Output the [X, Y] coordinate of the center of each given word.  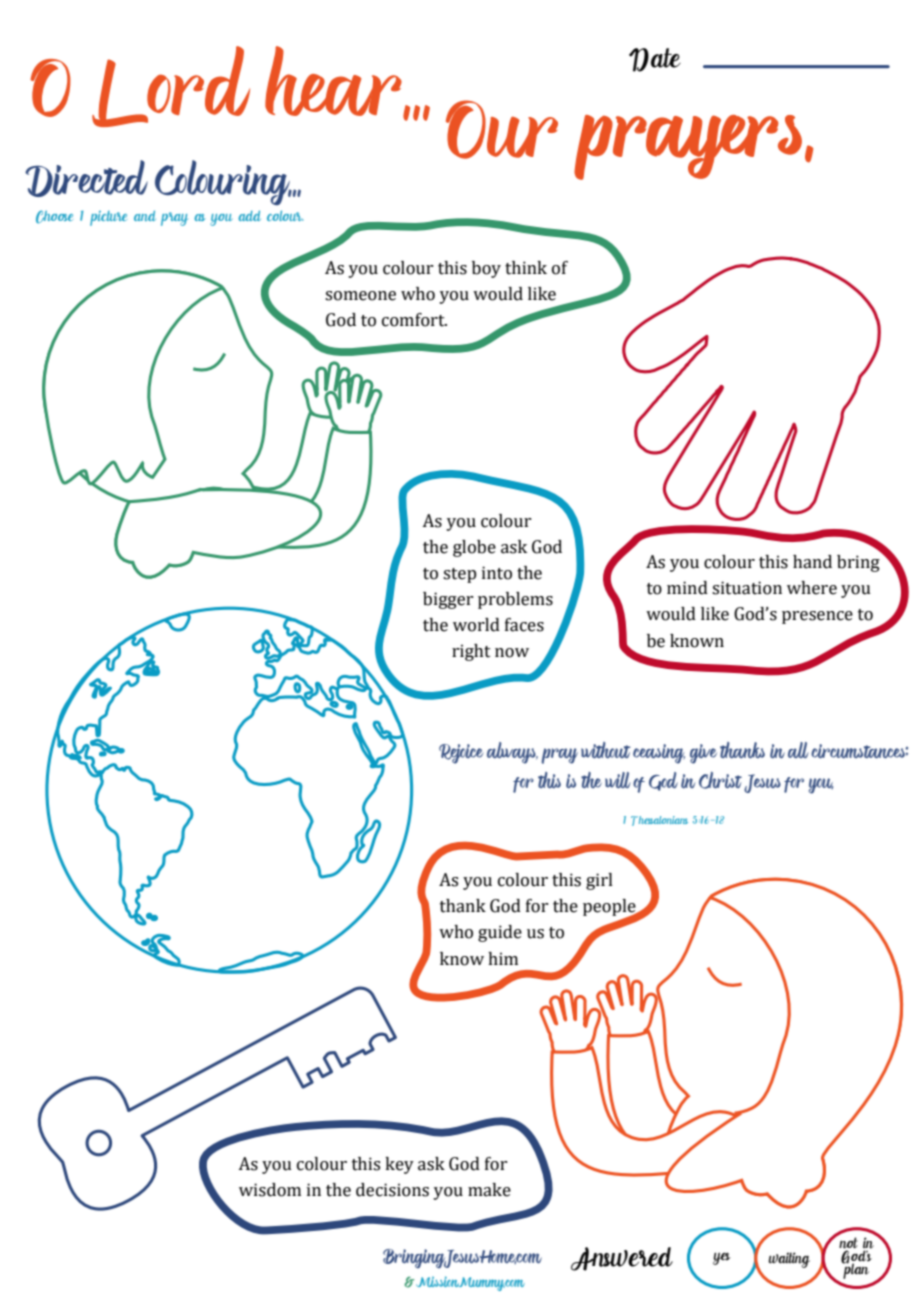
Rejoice [461, 754]
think [526, 268]
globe [474, 548]
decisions [392, 1190]
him [503, 958]
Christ [720, 780]
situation [747, 588]
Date [655, 60]
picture [108, 218]
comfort [414, 320]
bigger [448, 600]
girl [599, 881]
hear [334, 82]
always [512, 753]
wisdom [270, 1190]
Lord [171, 86]
